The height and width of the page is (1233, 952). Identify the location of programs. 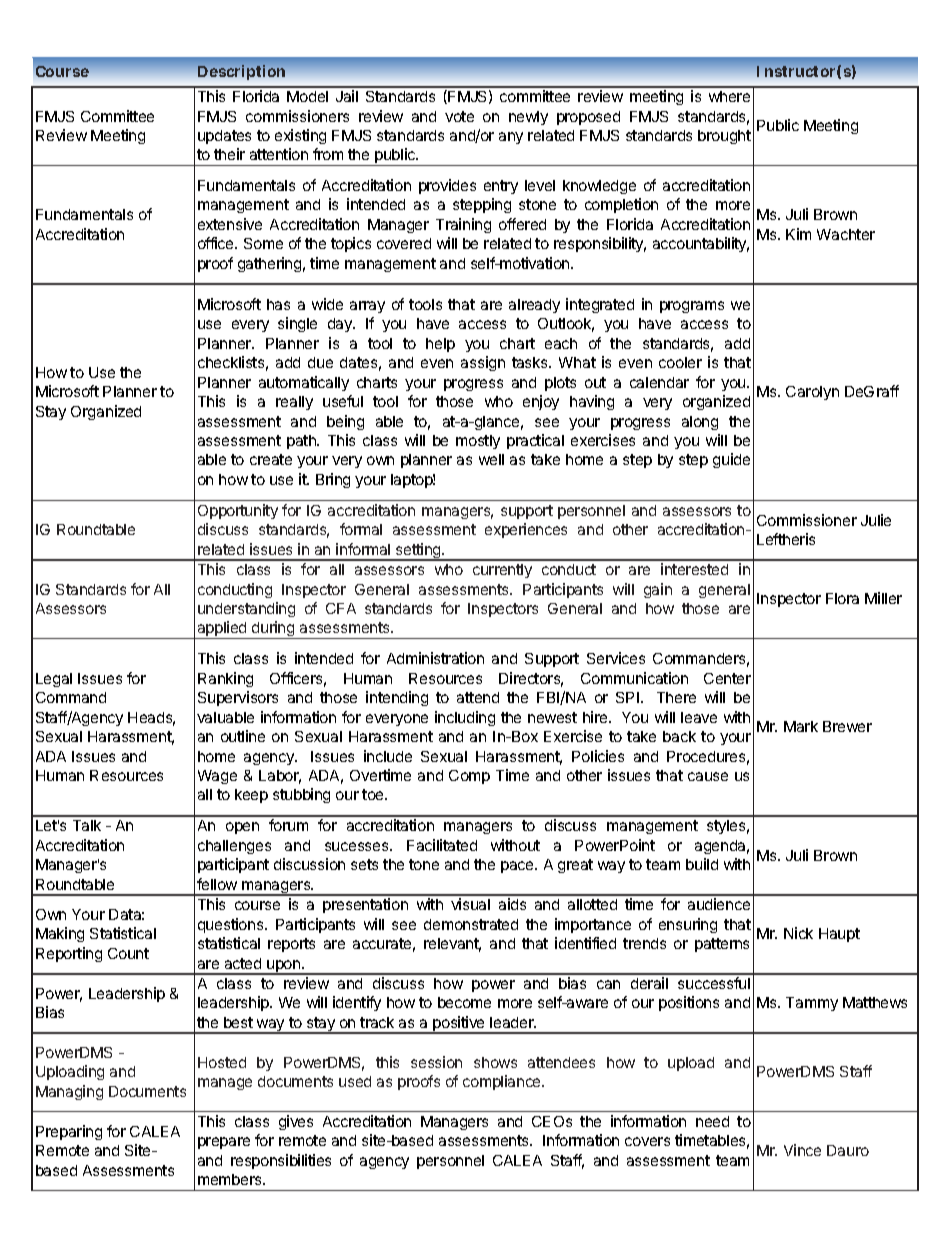
(692, 307).
